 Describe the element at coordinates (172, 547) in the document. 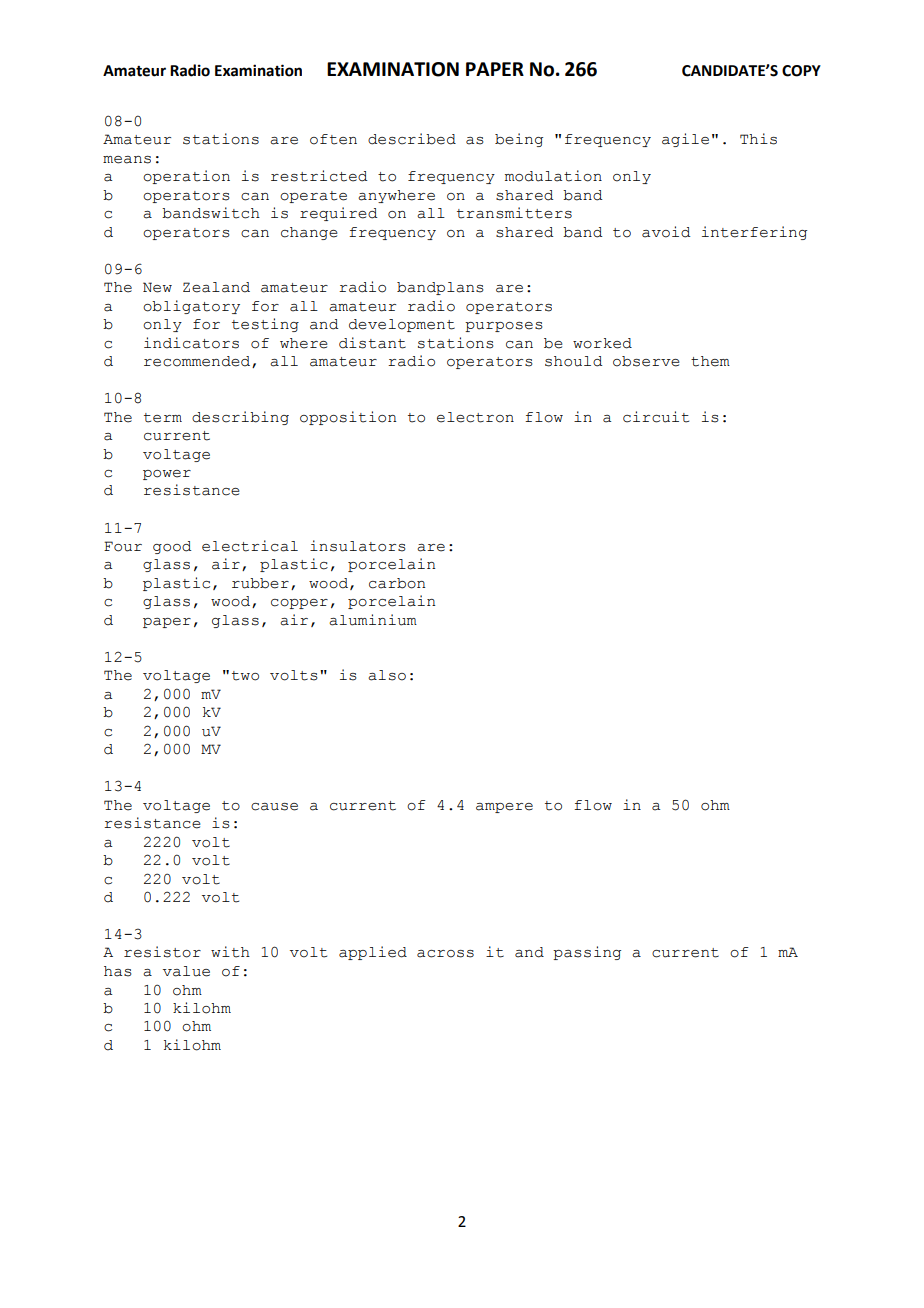

I see `good` at that location.
